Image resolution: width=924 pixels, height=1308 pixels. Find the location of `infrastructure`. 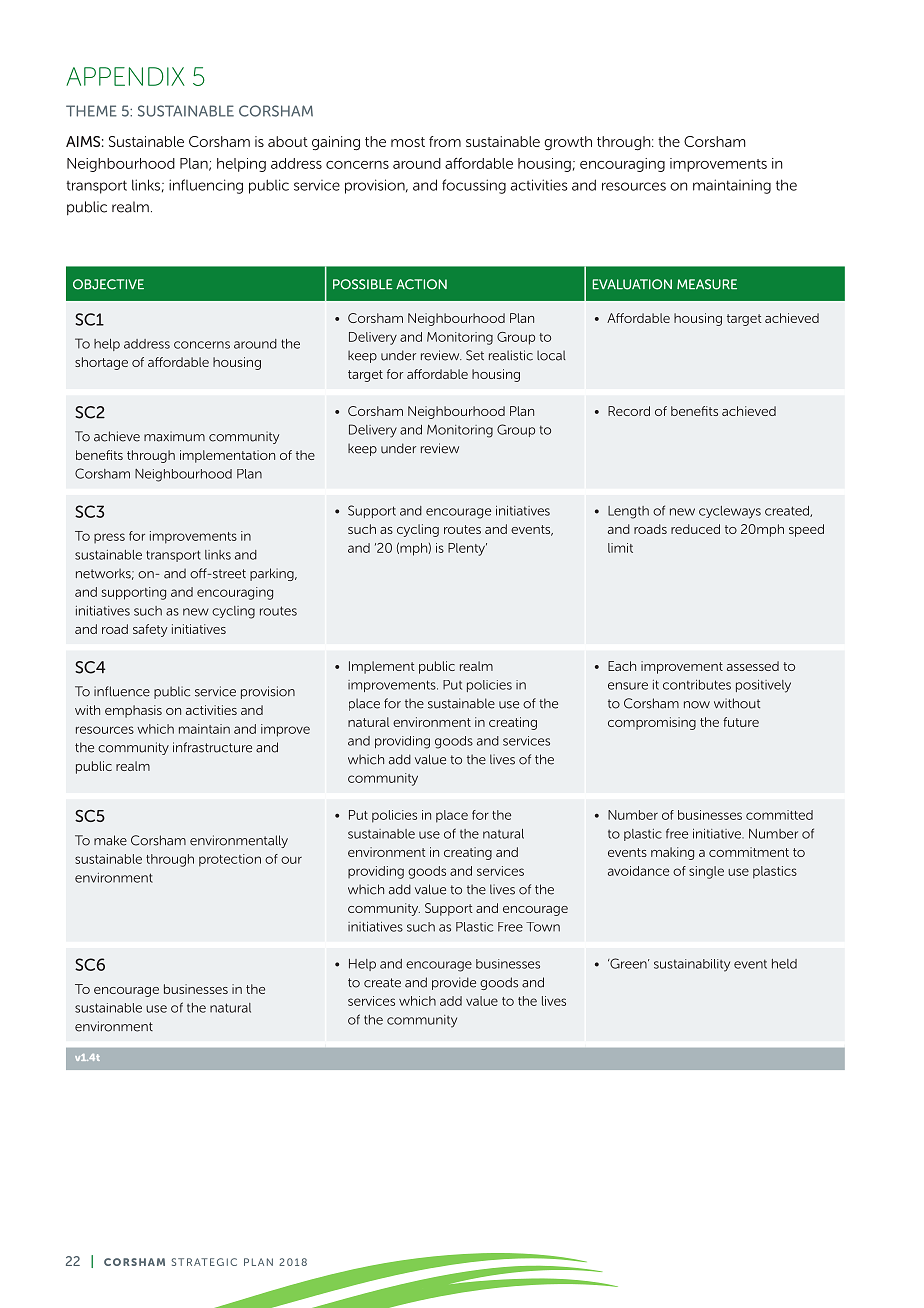

infrastructure is located at coordinates (212, 747).
